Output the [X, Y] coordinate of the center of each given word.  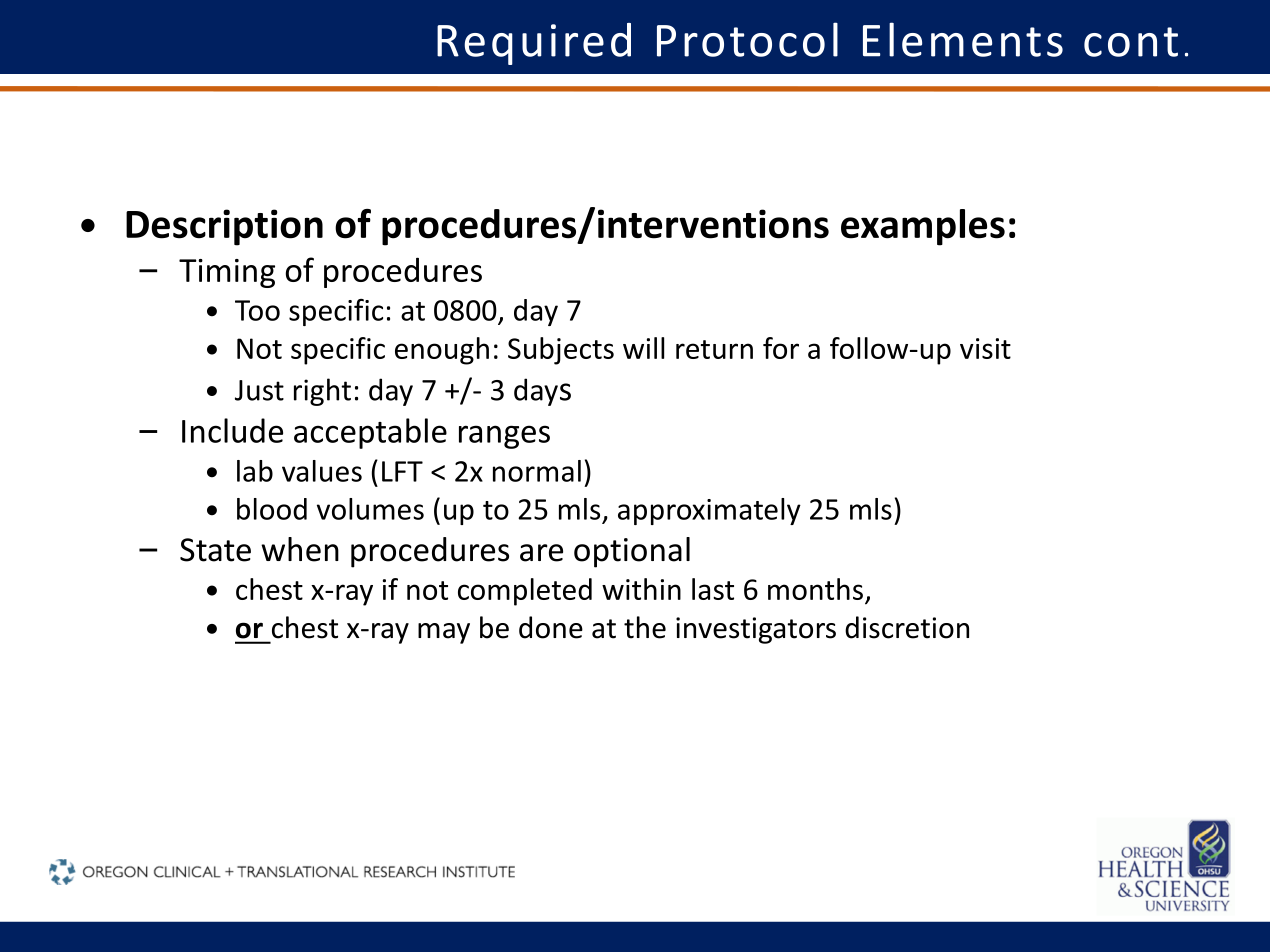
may [444, 633]
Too [257, 310]
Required [534, 44]
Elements [963, 39]
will [643, 348]
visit [985, 348]
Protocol [747, 39]
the [645, 627]
